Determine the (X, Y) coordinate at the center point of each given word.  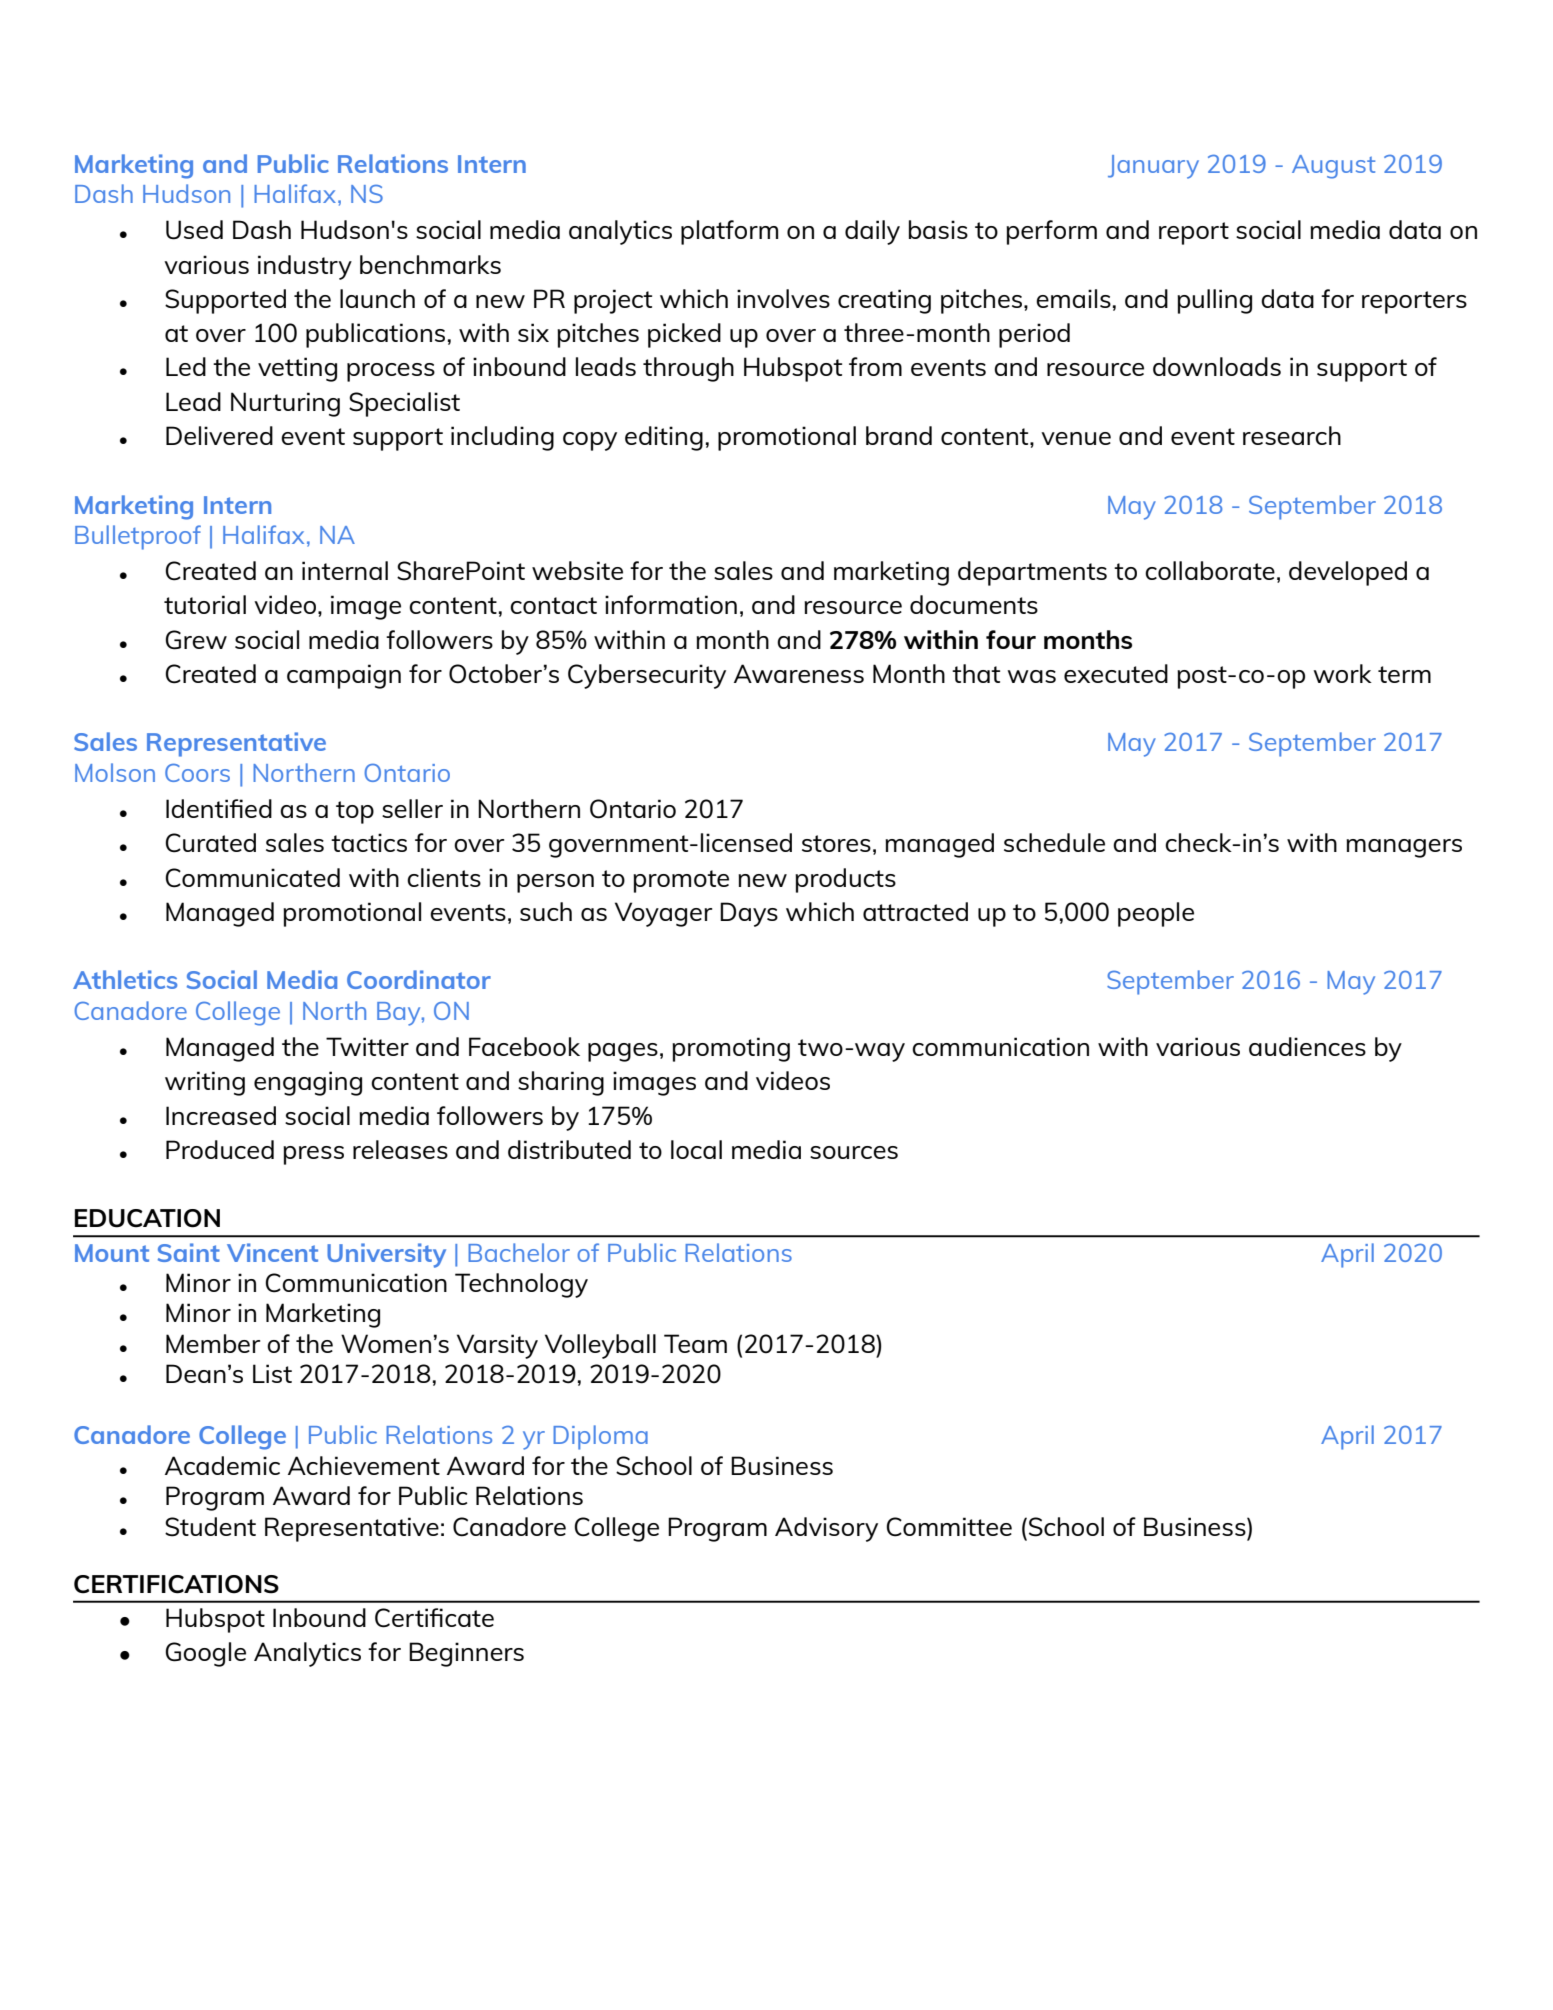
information (671, 604)
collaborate (1210, 570)
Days (749, 914)
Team (695, 1343)
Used (194, 230)
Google (205, 1654)
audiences (1307, 1046)
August (1333, 167)
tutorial (205, 604)
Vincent (272, 1252)
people (1156, 914)
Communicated (252, 878)
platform (729, 232)
